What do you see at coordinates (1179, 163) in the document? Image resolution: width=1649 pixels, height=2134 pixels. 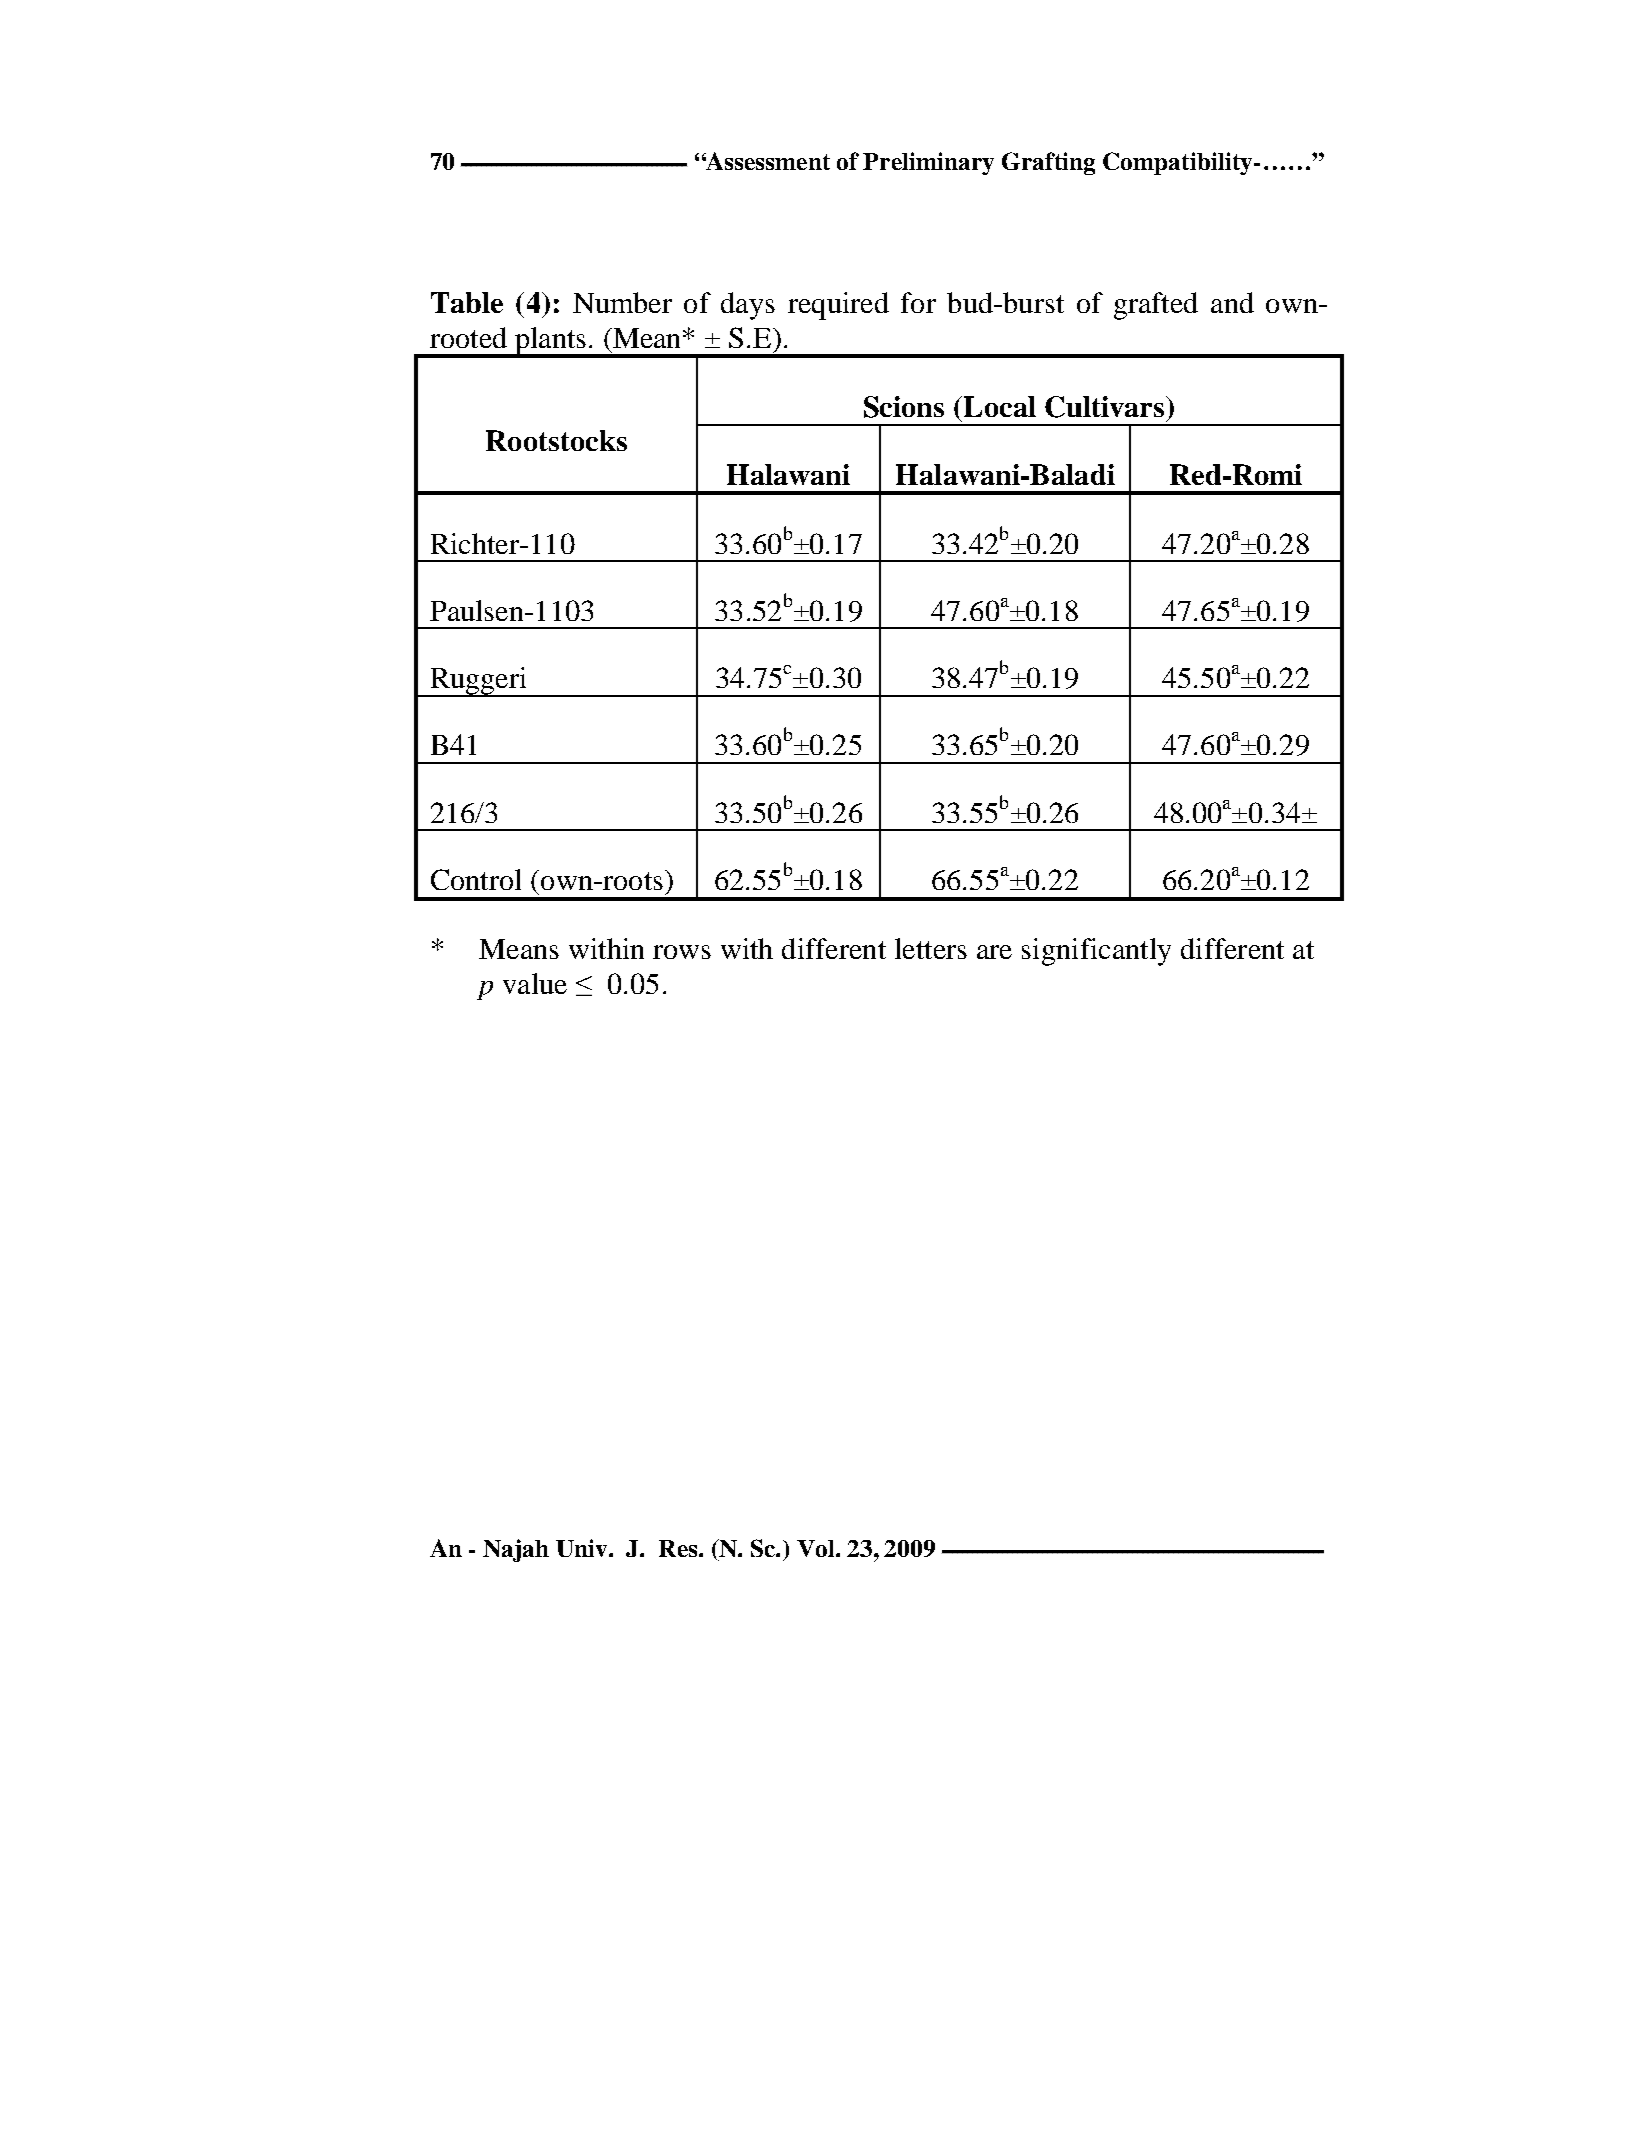 I see `Compatibility` at bounding box center [1179, 163].
